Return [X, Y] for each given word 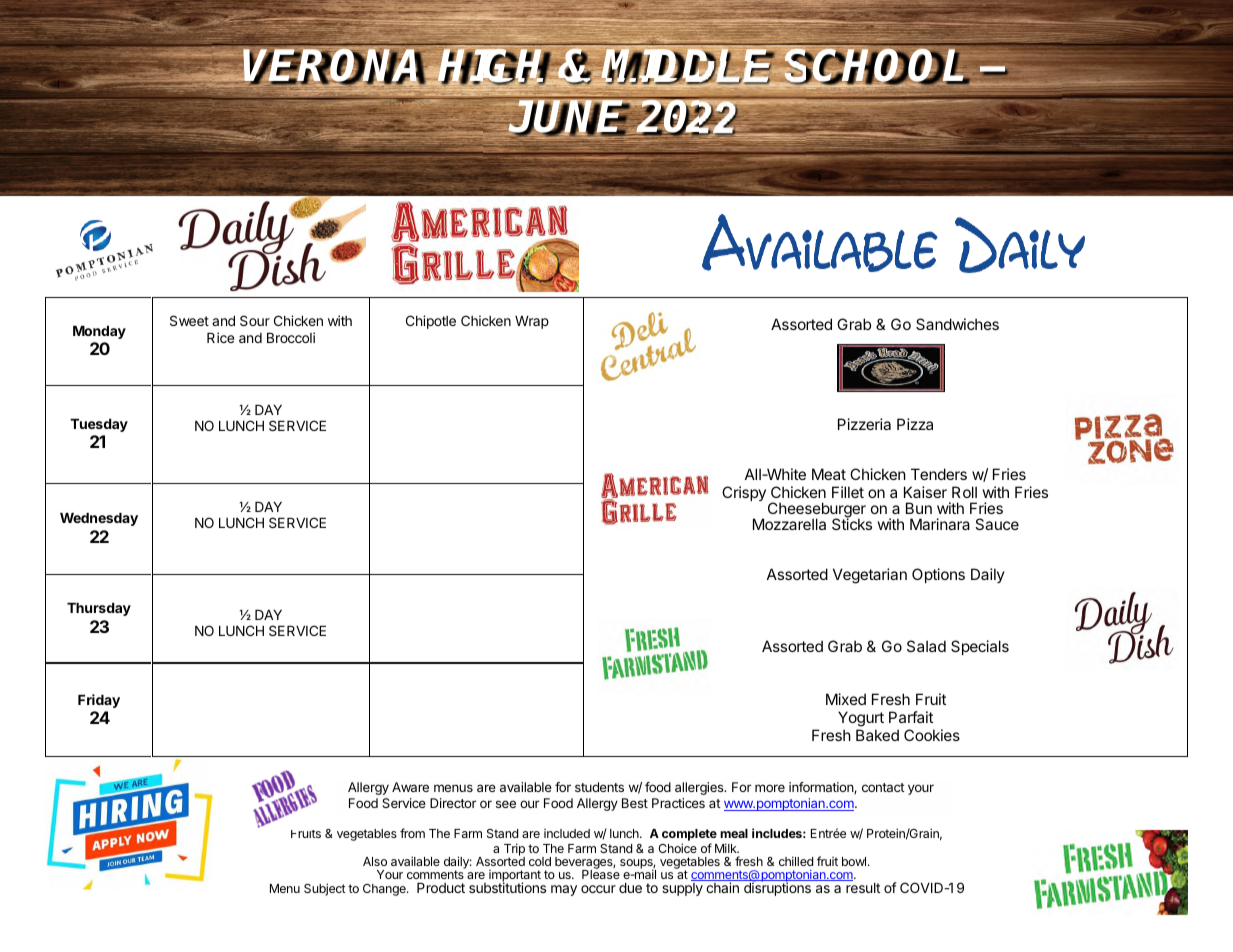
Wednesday [99, 519]
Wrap [532, 322]
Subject [325, 889]
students [599, 787]
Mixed [846, 699]
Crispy [744, 493]
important [515, 877]
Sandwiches [957, 324]
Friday [99, 701]
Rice [220, 337]
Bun [919, 508]
